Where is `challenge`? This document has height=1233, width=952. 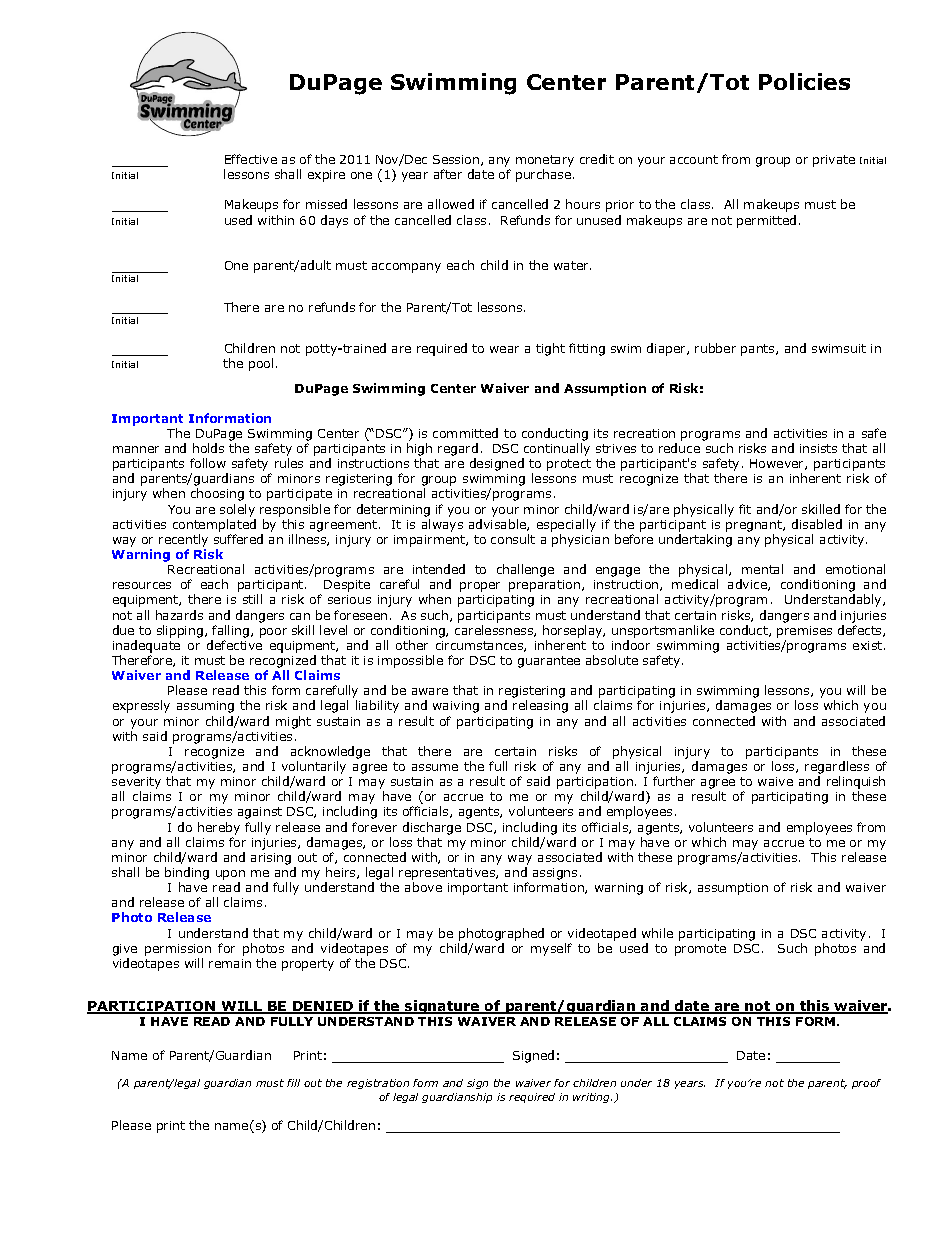 challenge is located at coordinates (525, 570).
